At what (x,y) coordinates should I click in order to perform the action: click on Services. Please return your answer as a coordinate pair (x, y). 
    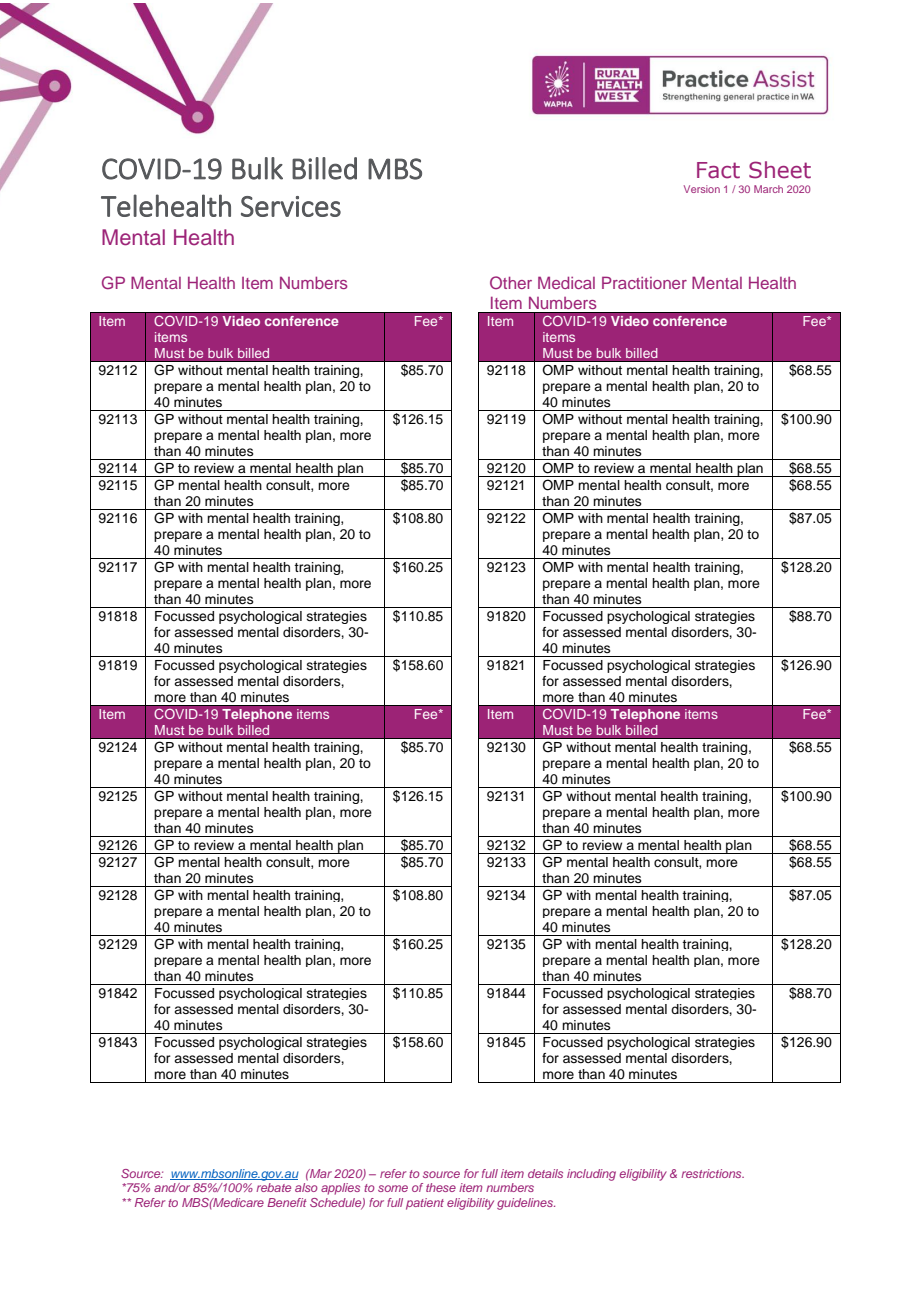
    Looking at the image, I should click on (291, 206).
